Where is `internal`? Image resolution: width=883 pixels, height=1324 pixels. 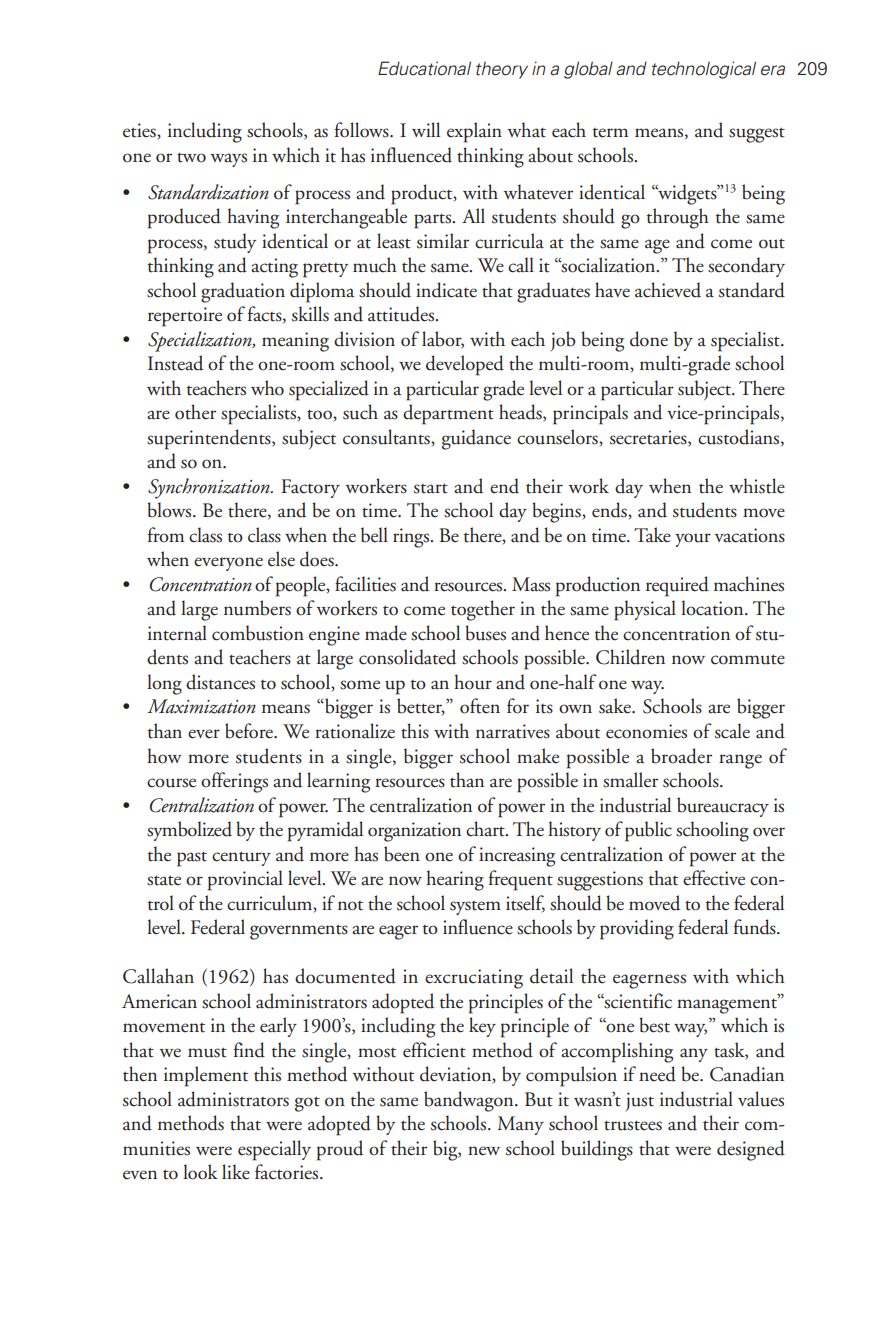 internal is located at coordinates (177, 633).
